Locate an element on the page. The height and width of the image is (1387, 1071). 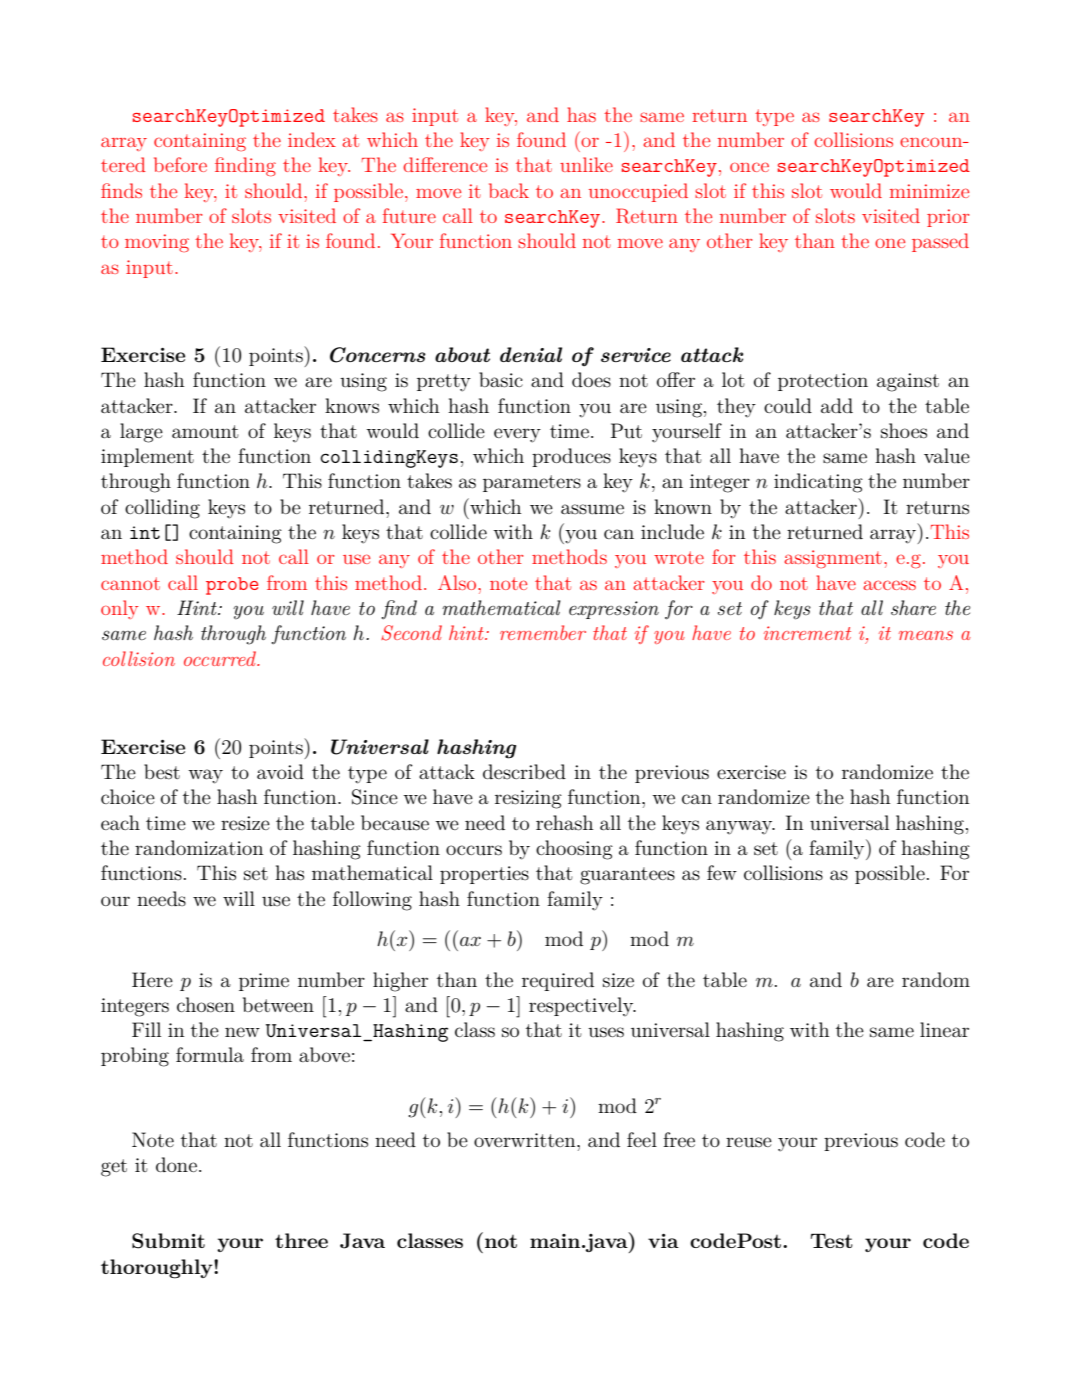
best is located at coordinates (162, 772).
